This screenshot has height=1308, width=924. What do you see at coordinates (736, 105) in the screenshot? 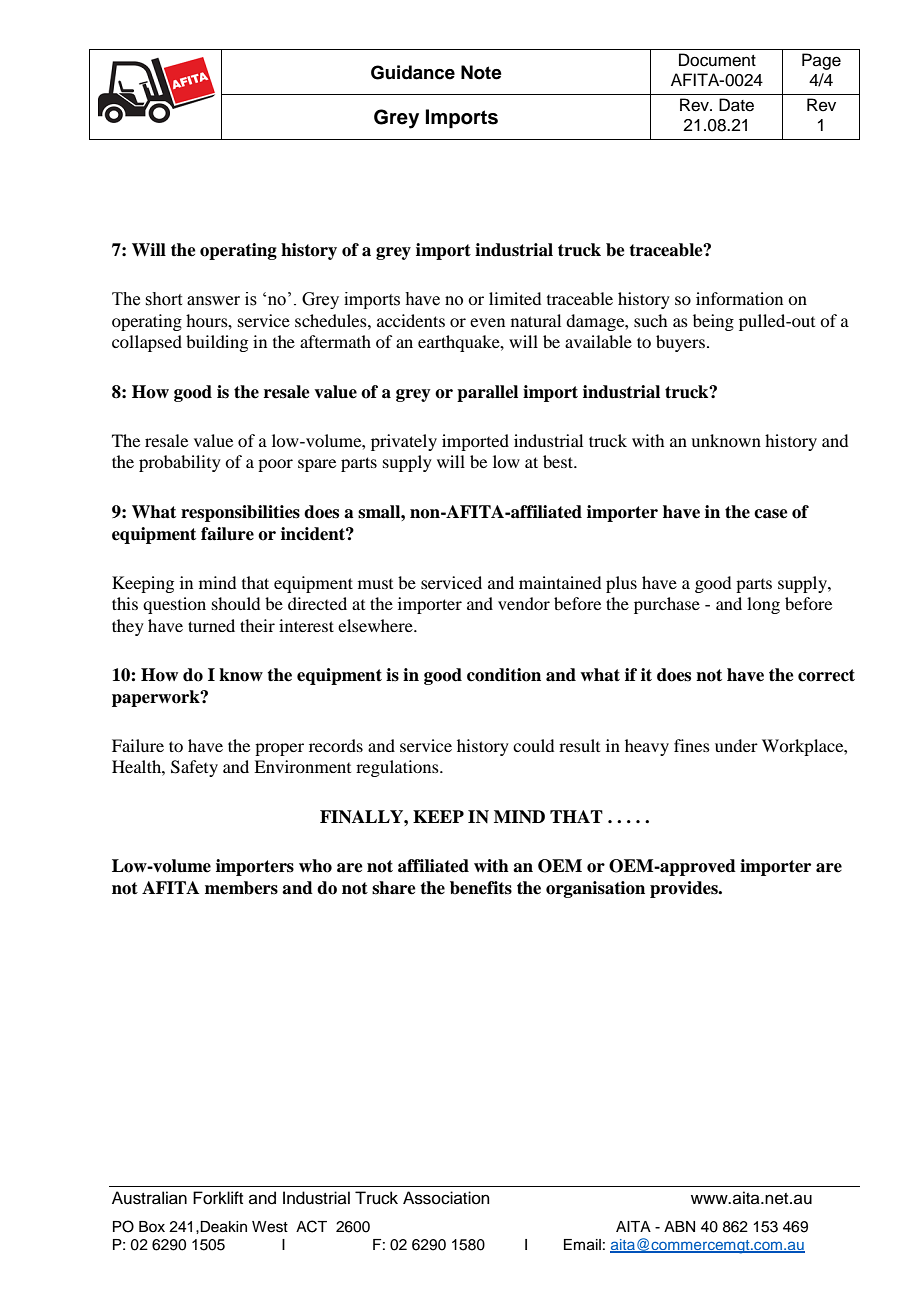
I see `Date` at bounding box center [736, 105].
